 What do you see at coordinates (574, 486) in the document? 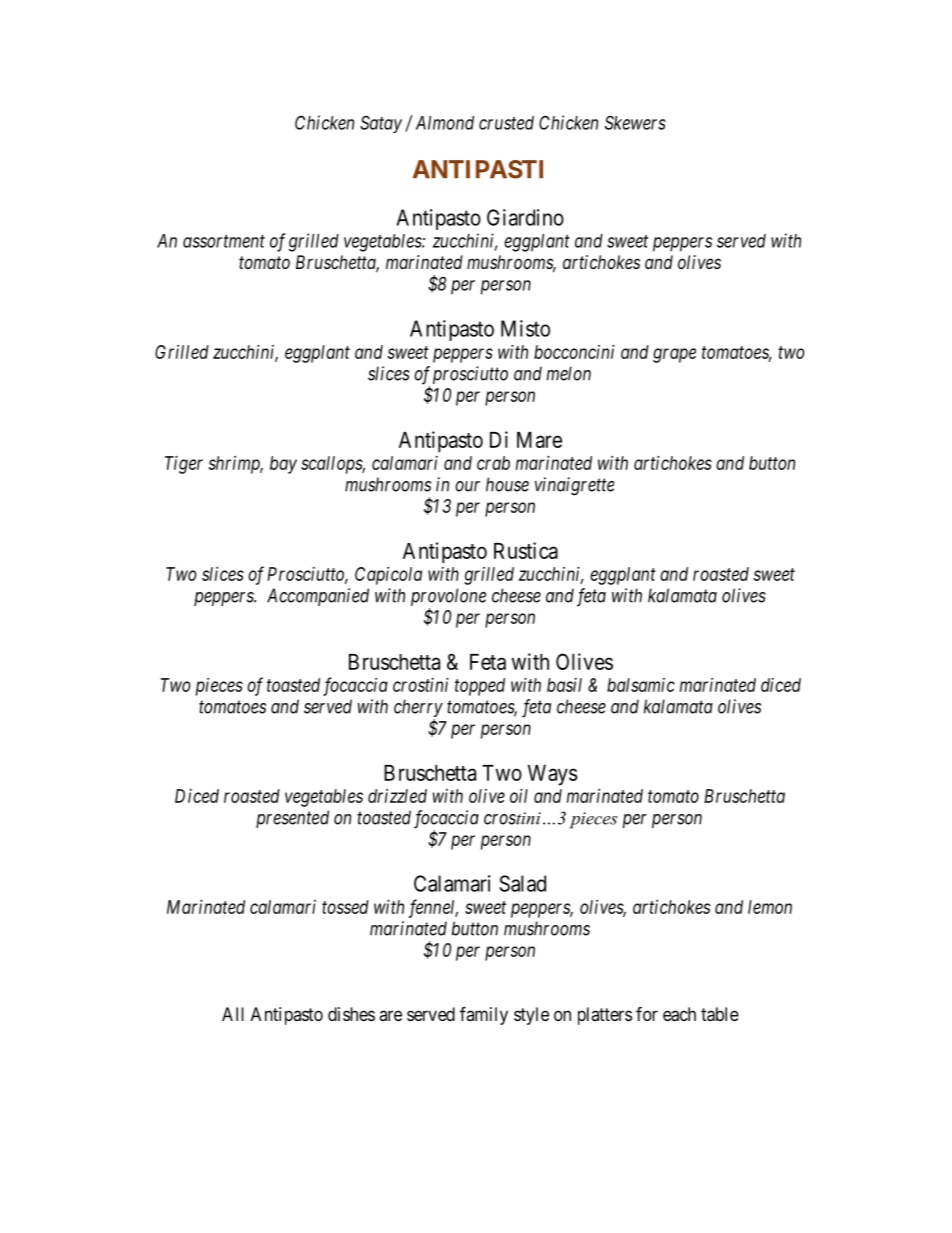
I see `vinaigrette` at bounding box center [574, 486].
